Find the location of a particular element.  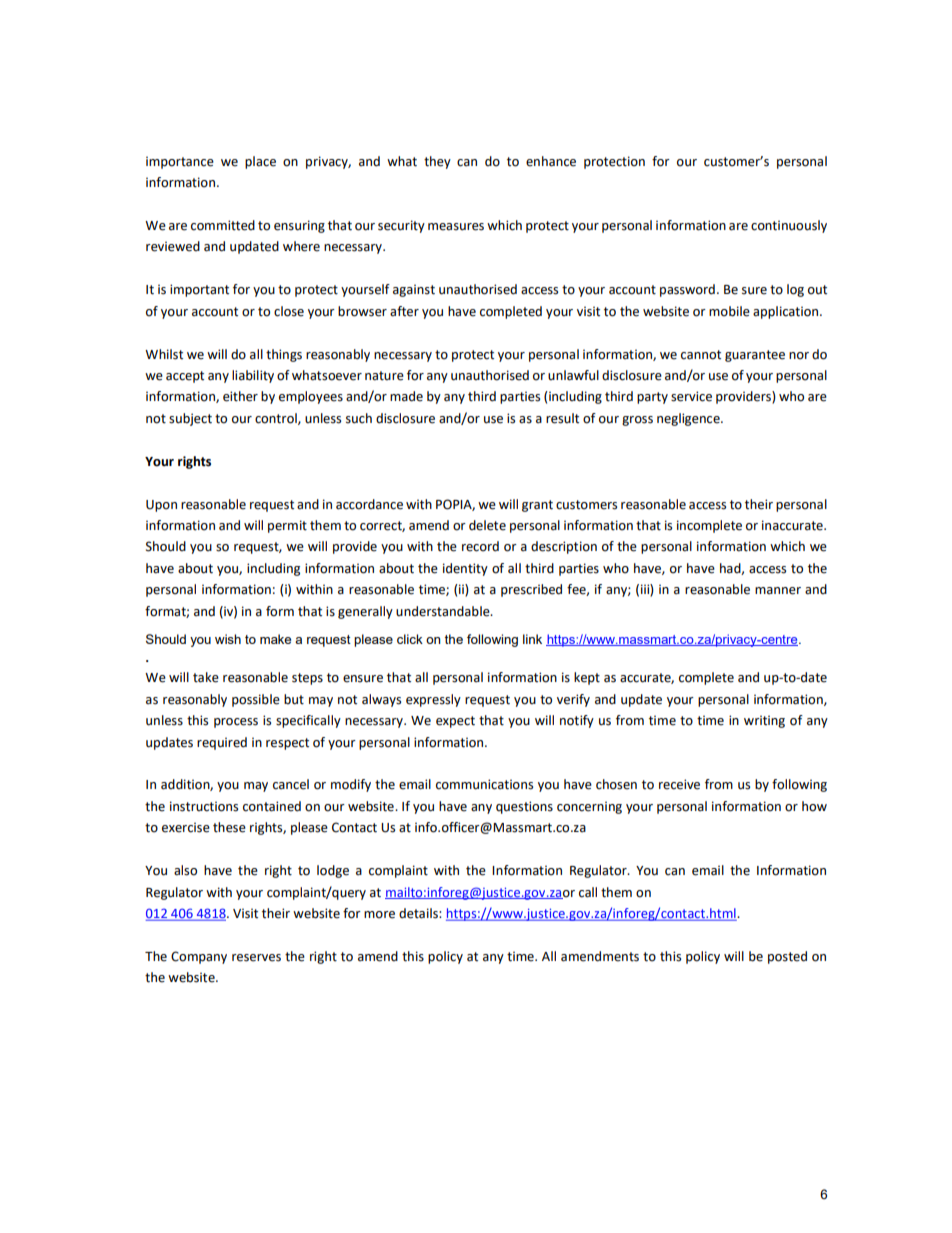

reserves is located at coordinates (256, 958).
